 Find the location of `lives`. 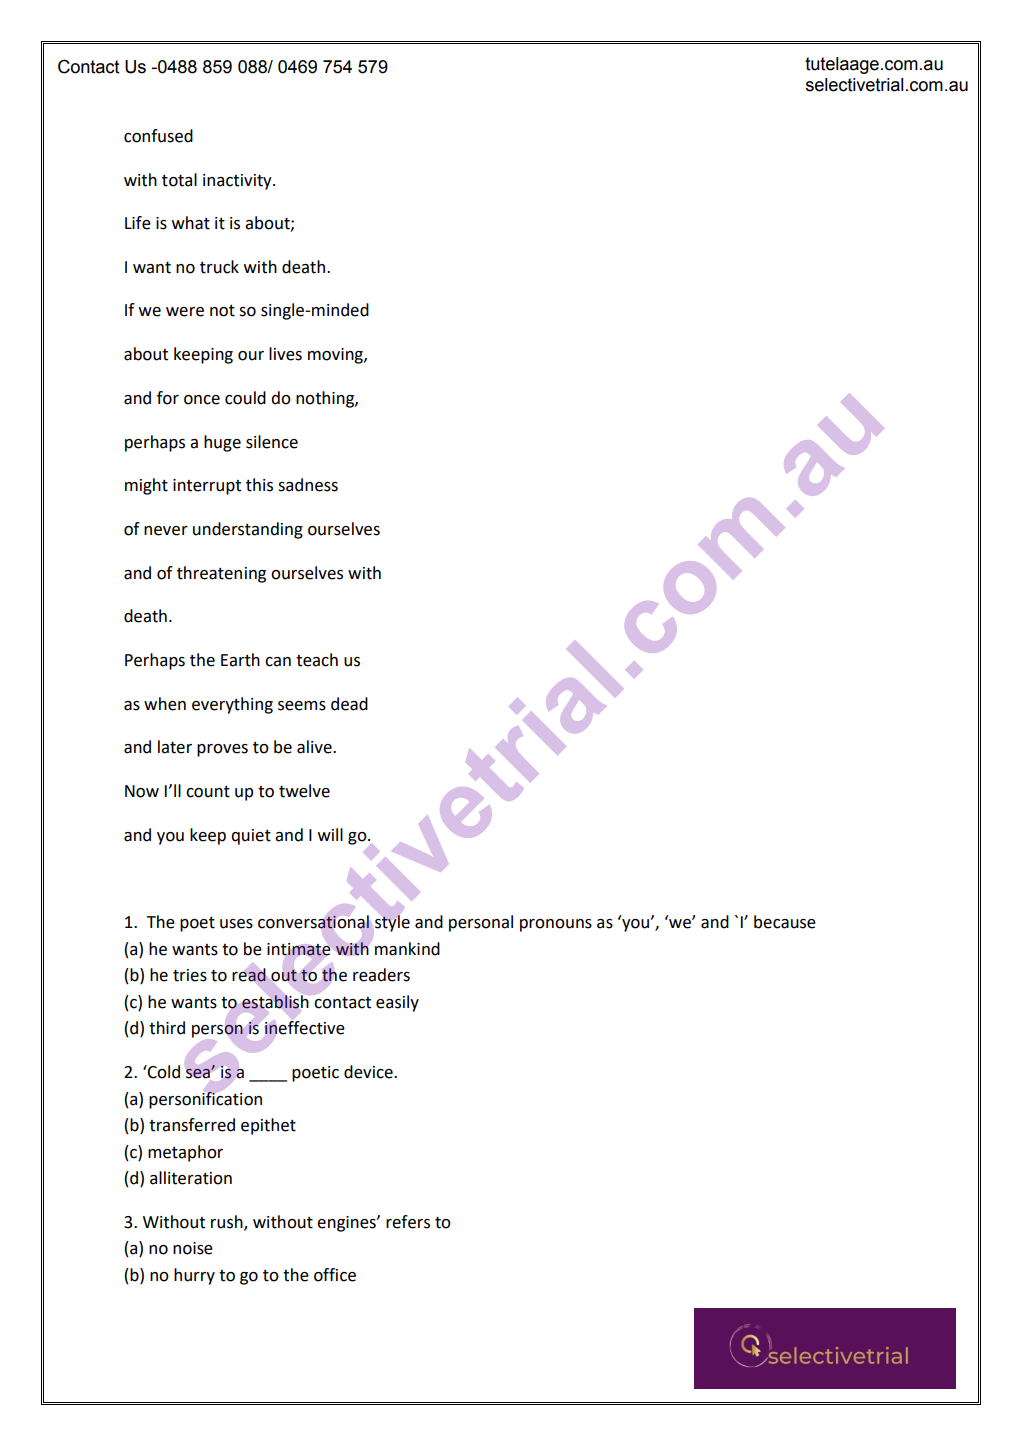

lives is located at coordinates (285, 354).
